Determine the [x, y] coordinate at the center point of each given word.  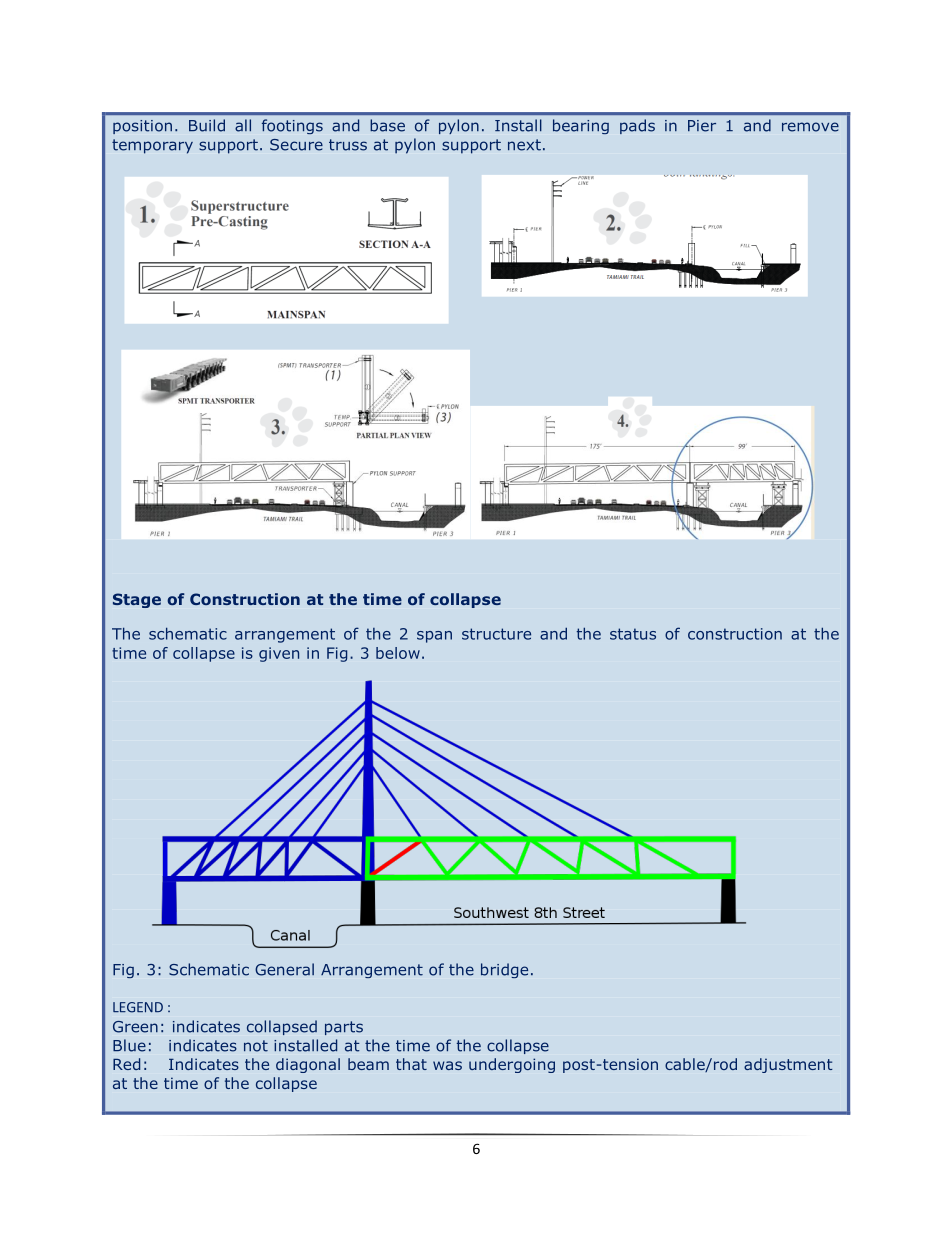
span [434, 637]
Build [207, 125]
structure [496, 634]
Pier [702, 126]
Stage [137, 600]
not [256, 1046]
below [398, 653]
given [279, 654]
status [633, 634]
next [524, 145]
